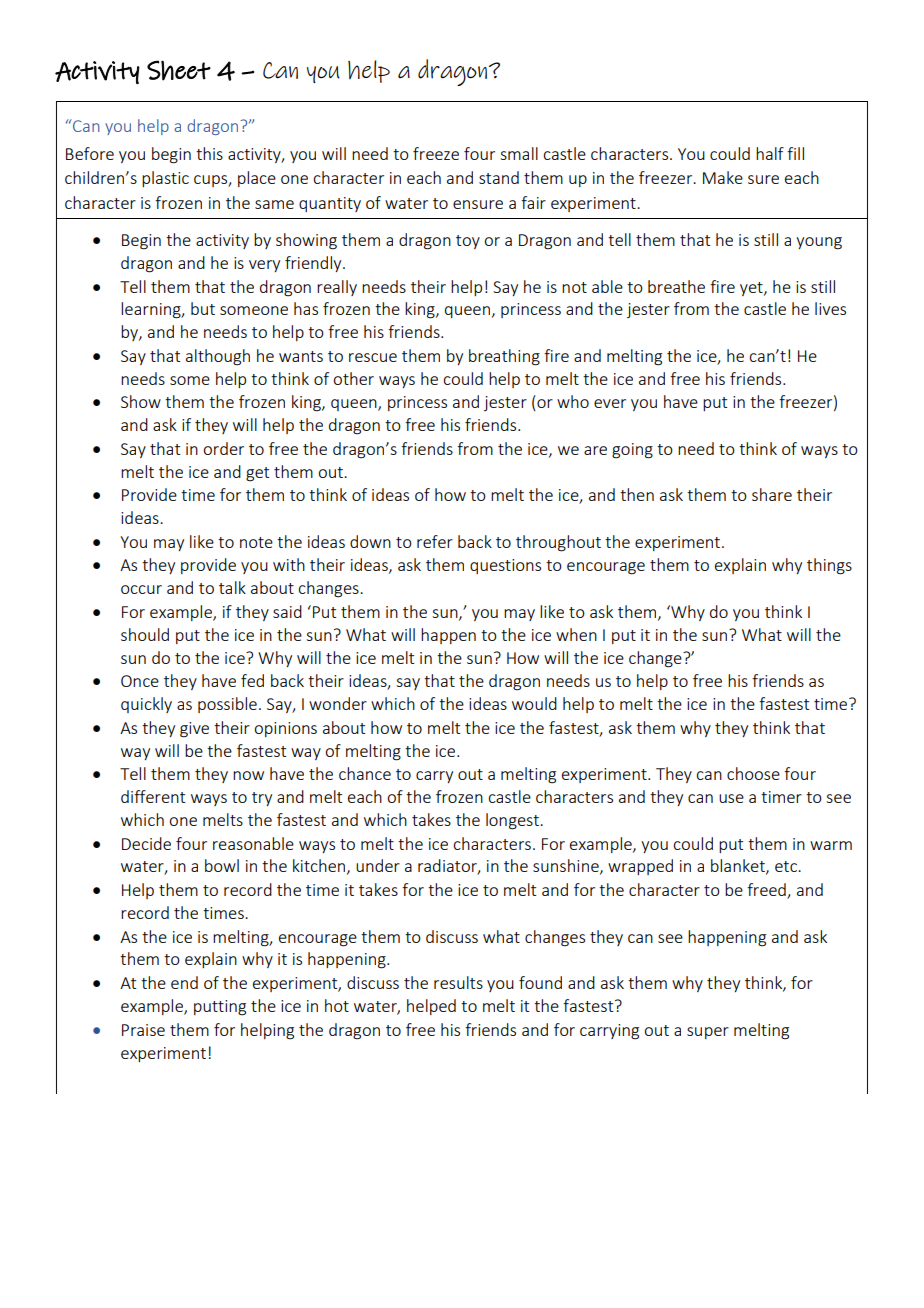 This document has height=1308, width=924. What do you see at coordinates (519, 153) in the document?
I see `small` at bounding box center [519, 153].
